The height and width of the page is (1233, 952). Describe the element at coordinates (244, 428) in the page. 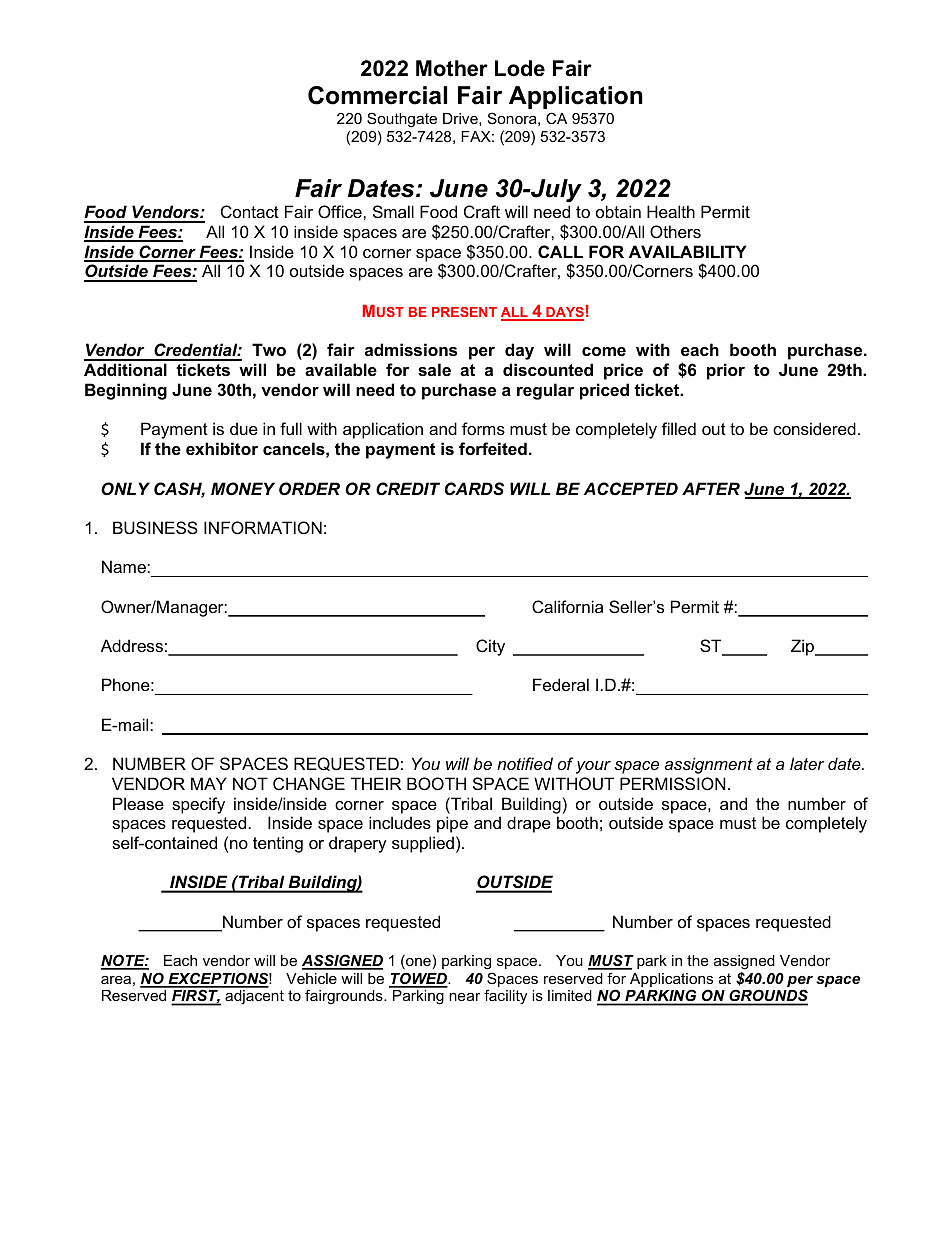

I see `due` at that location.
